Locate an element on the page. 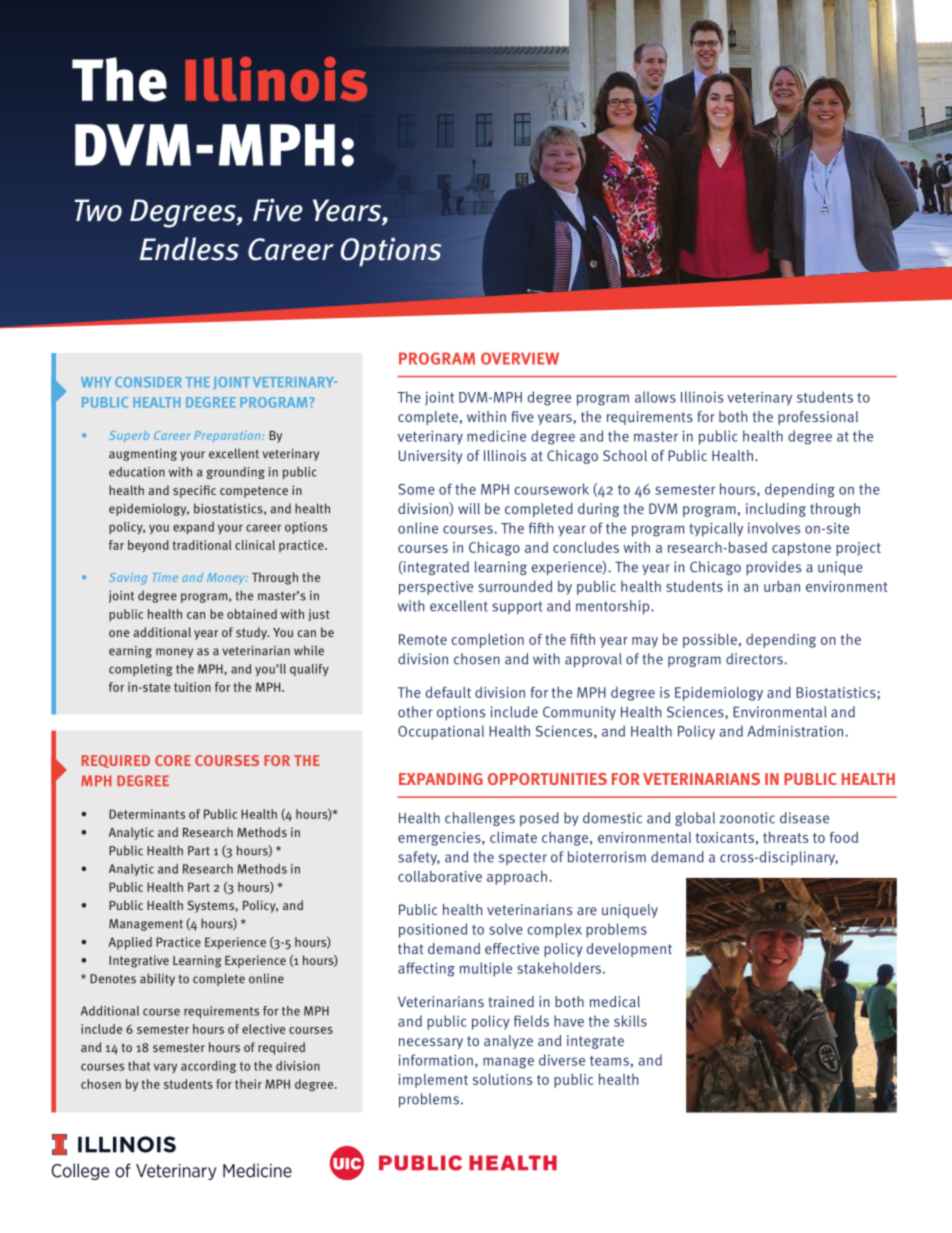 The height and width of the page is (1233, 952). Determinants is located at coordinates (147, 814).
